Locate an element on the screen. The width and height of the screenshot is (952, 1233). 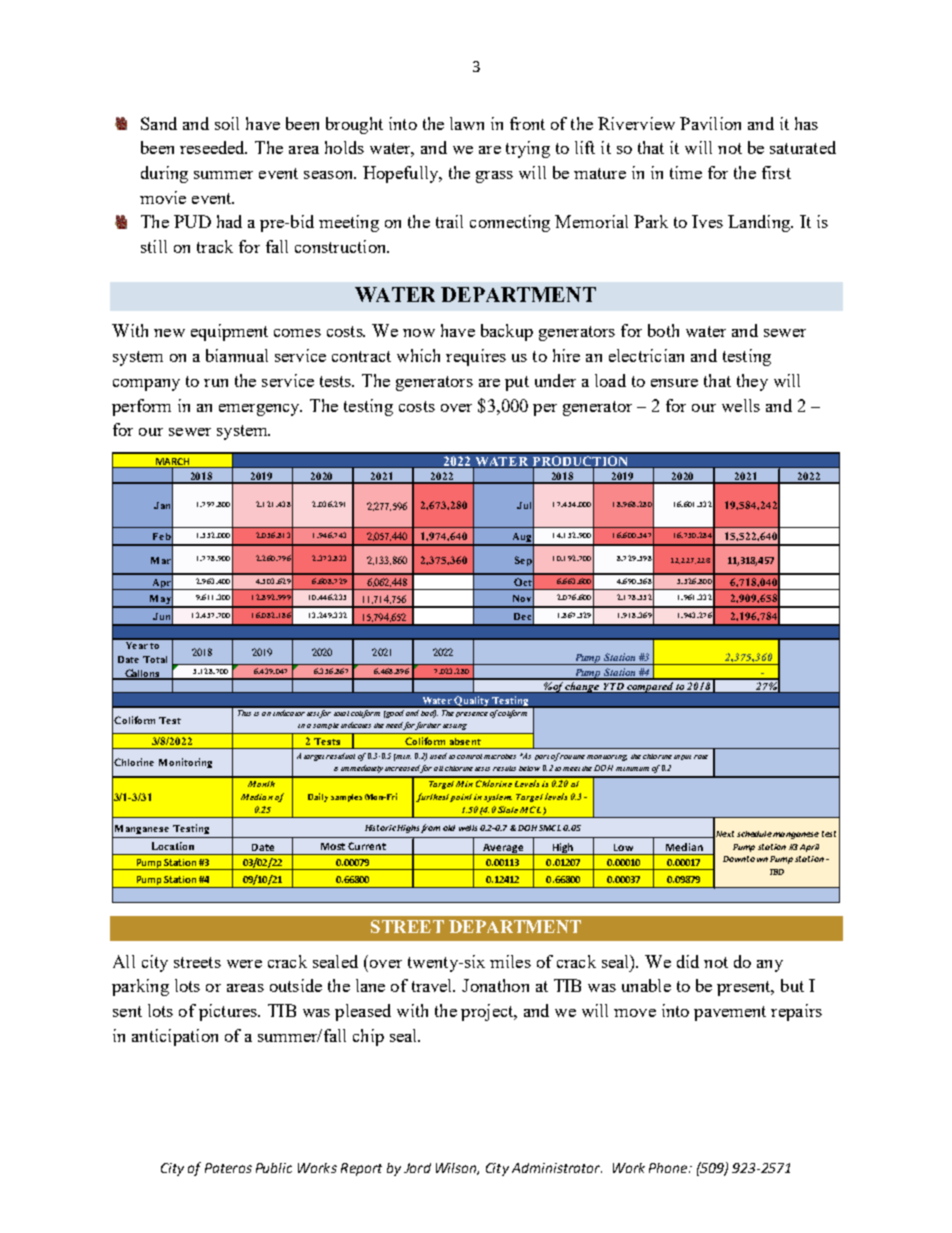
Jord is located at coordinates (417, 1168).
